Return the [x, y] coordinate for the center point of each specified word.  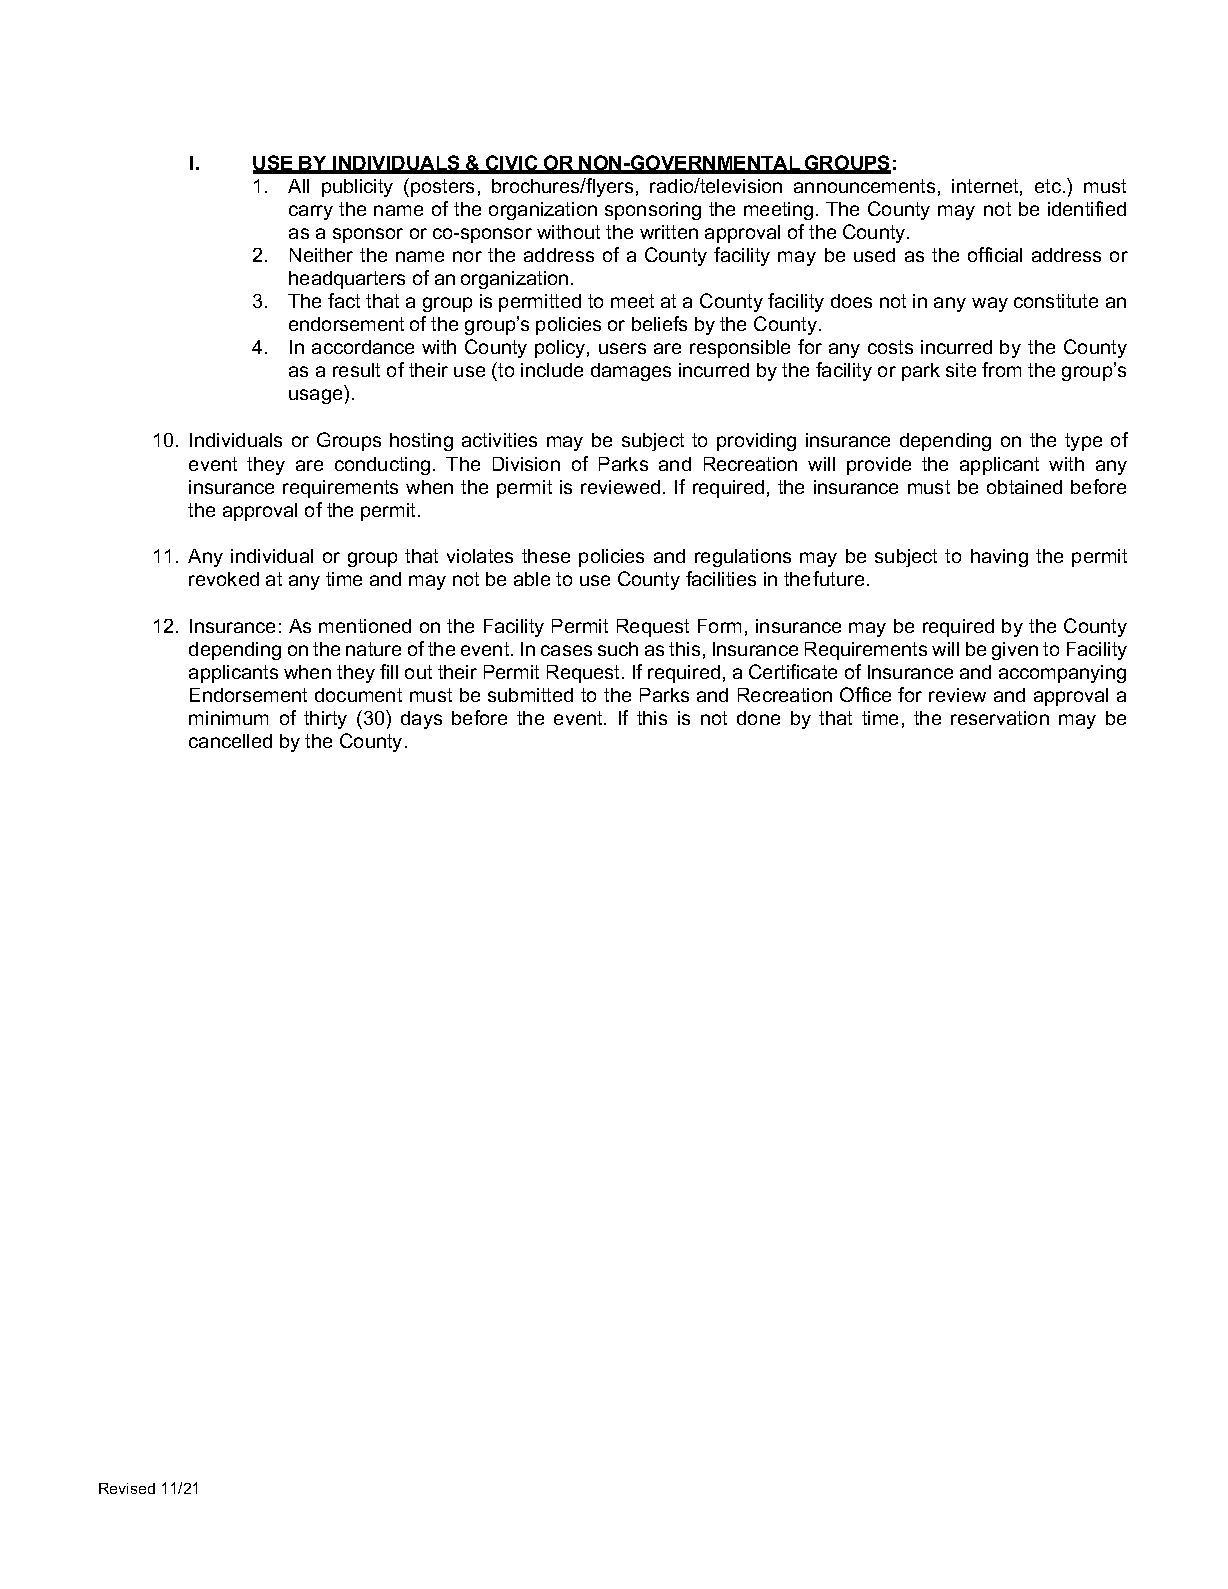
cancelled [230, 741]
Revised [127, 1488]
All [298, 186]
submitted [530, 695]
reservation [1000, 718]
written [669, 232]
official [995, 254]
